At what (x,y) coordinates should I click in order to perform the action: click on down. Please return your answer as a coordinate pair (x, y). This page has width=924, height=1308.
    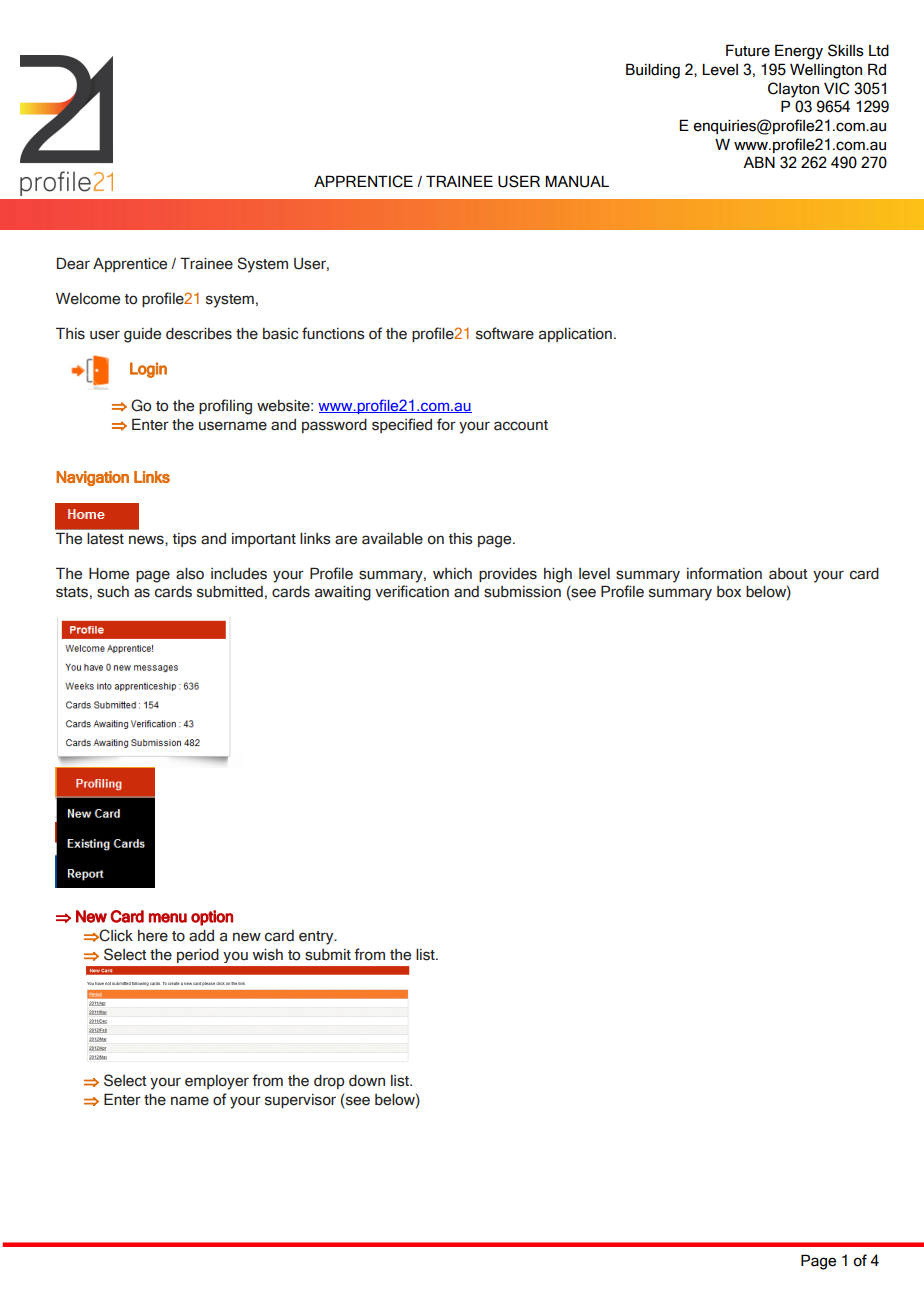
    Looking at the image, I should click on (367, 1081).
